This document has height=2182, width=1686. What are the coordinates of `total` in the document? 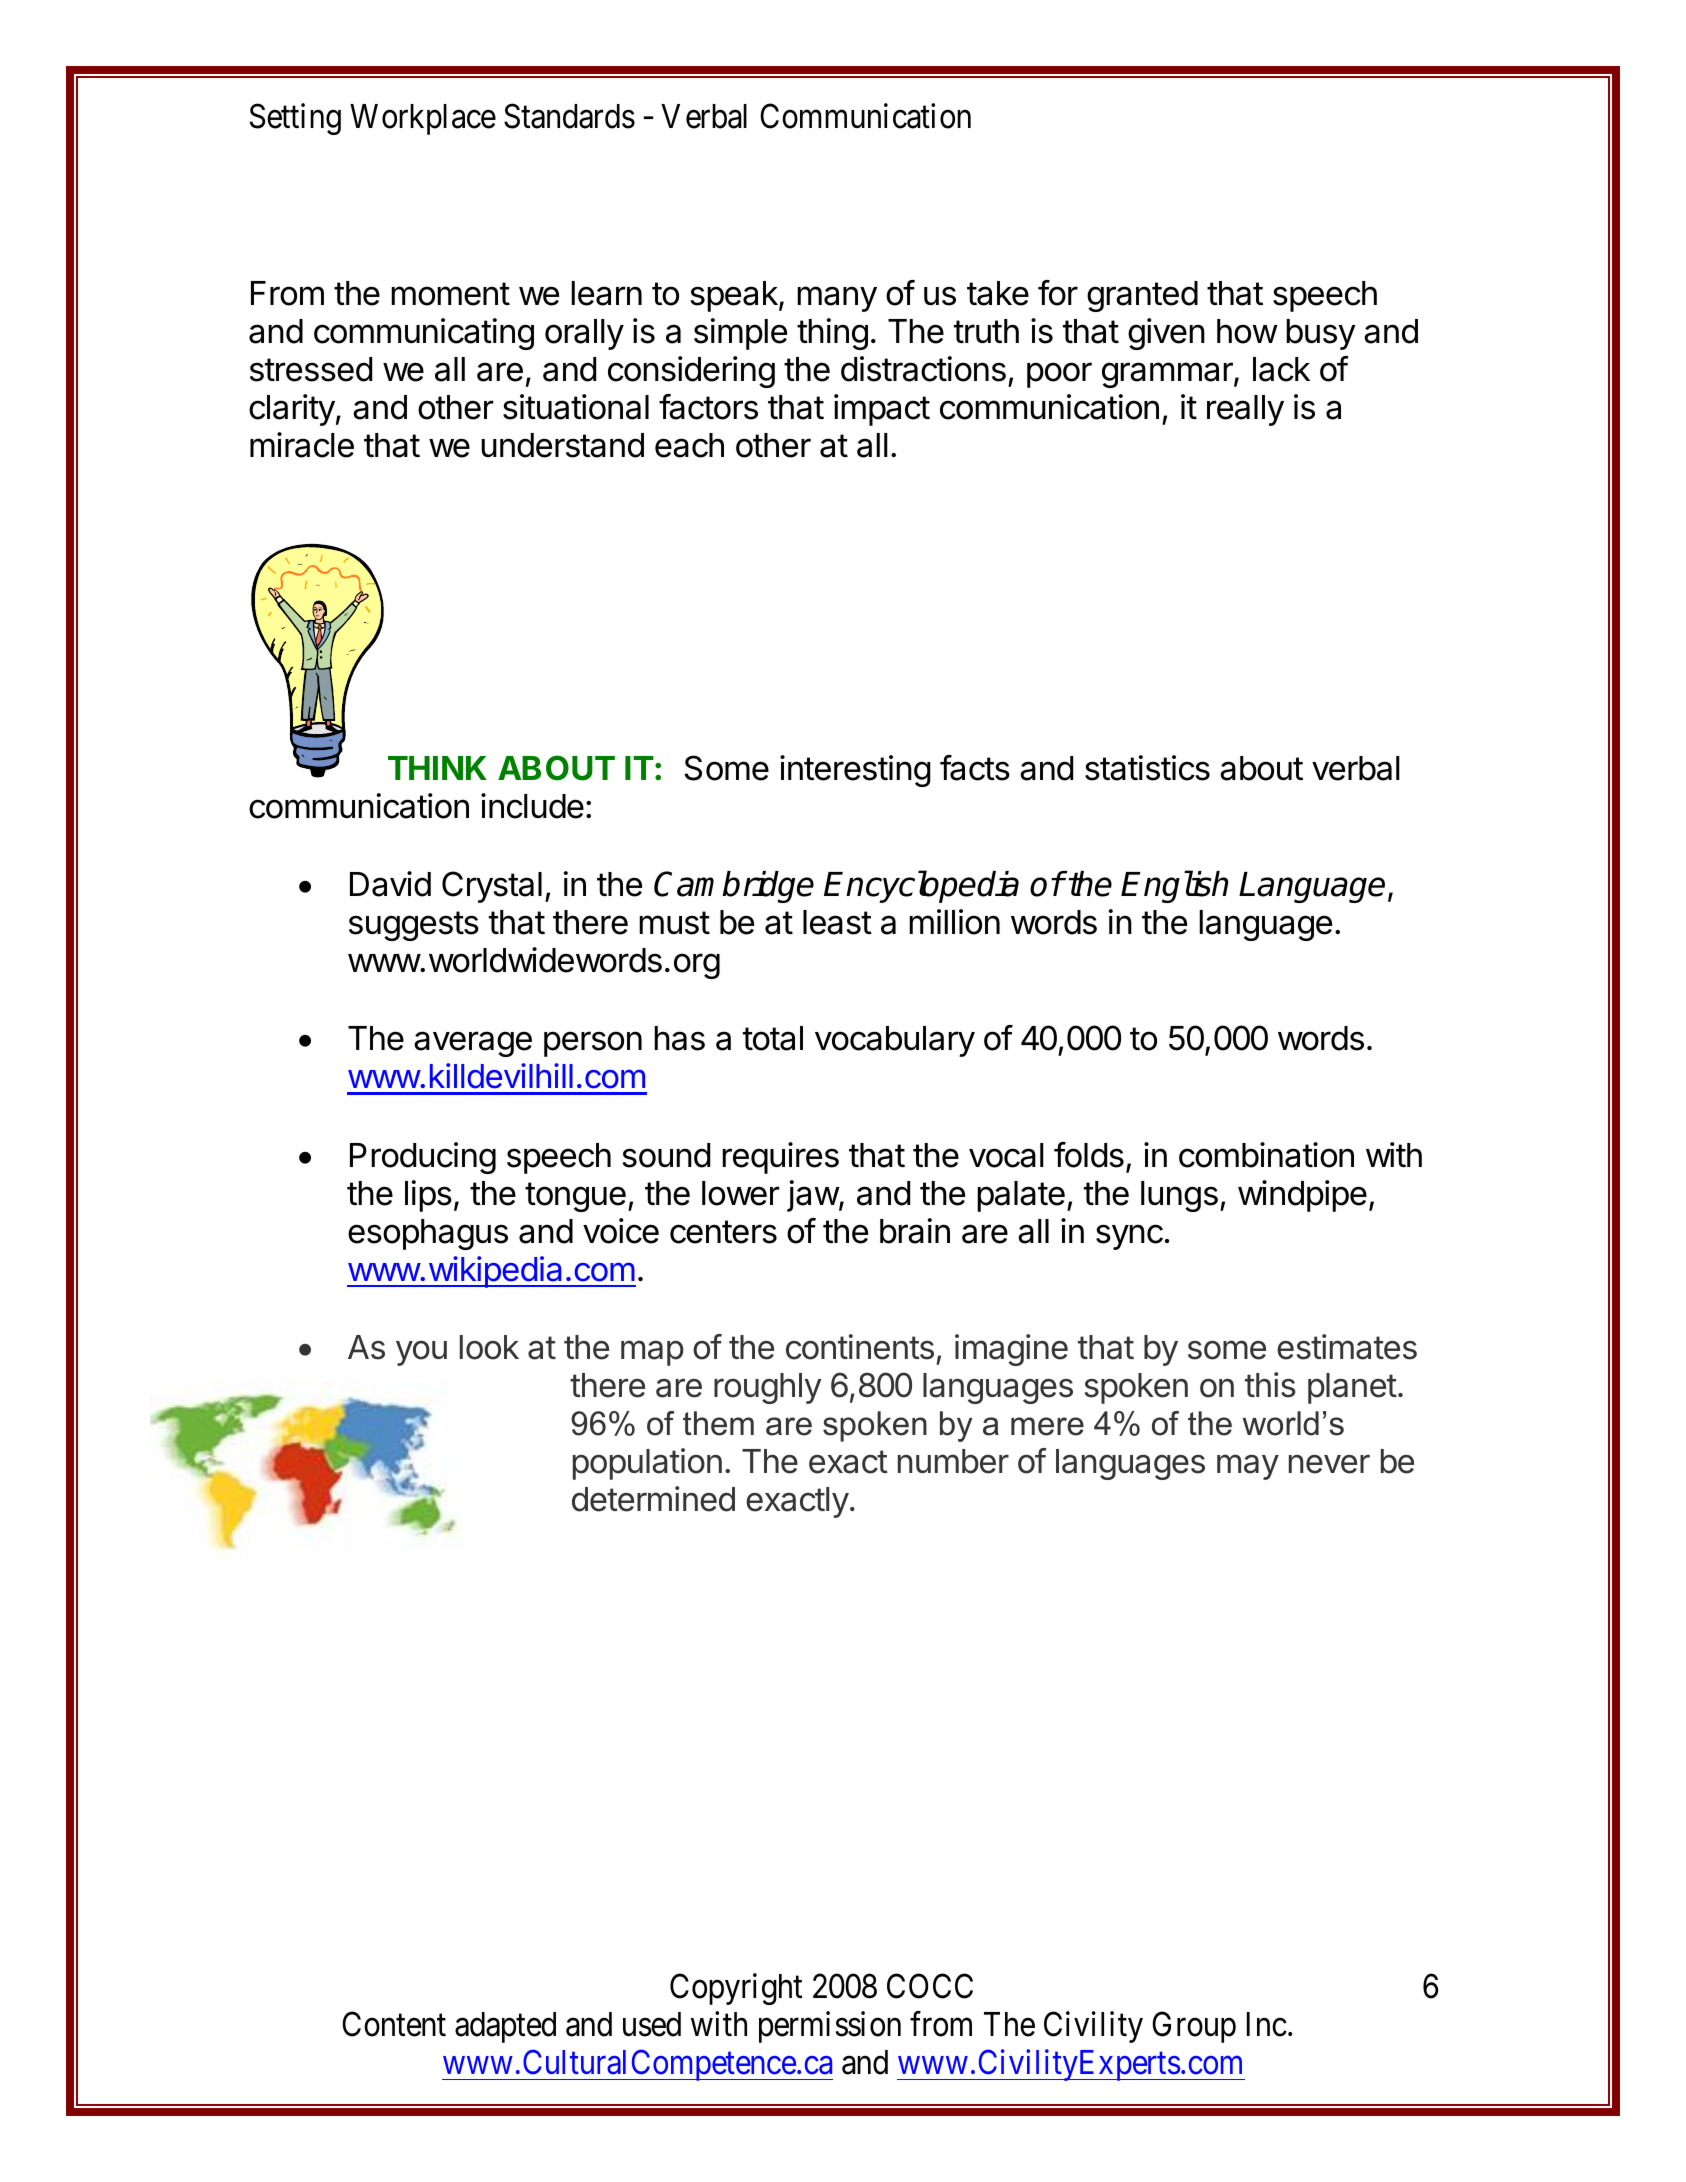 It's located at (773, 1038).
